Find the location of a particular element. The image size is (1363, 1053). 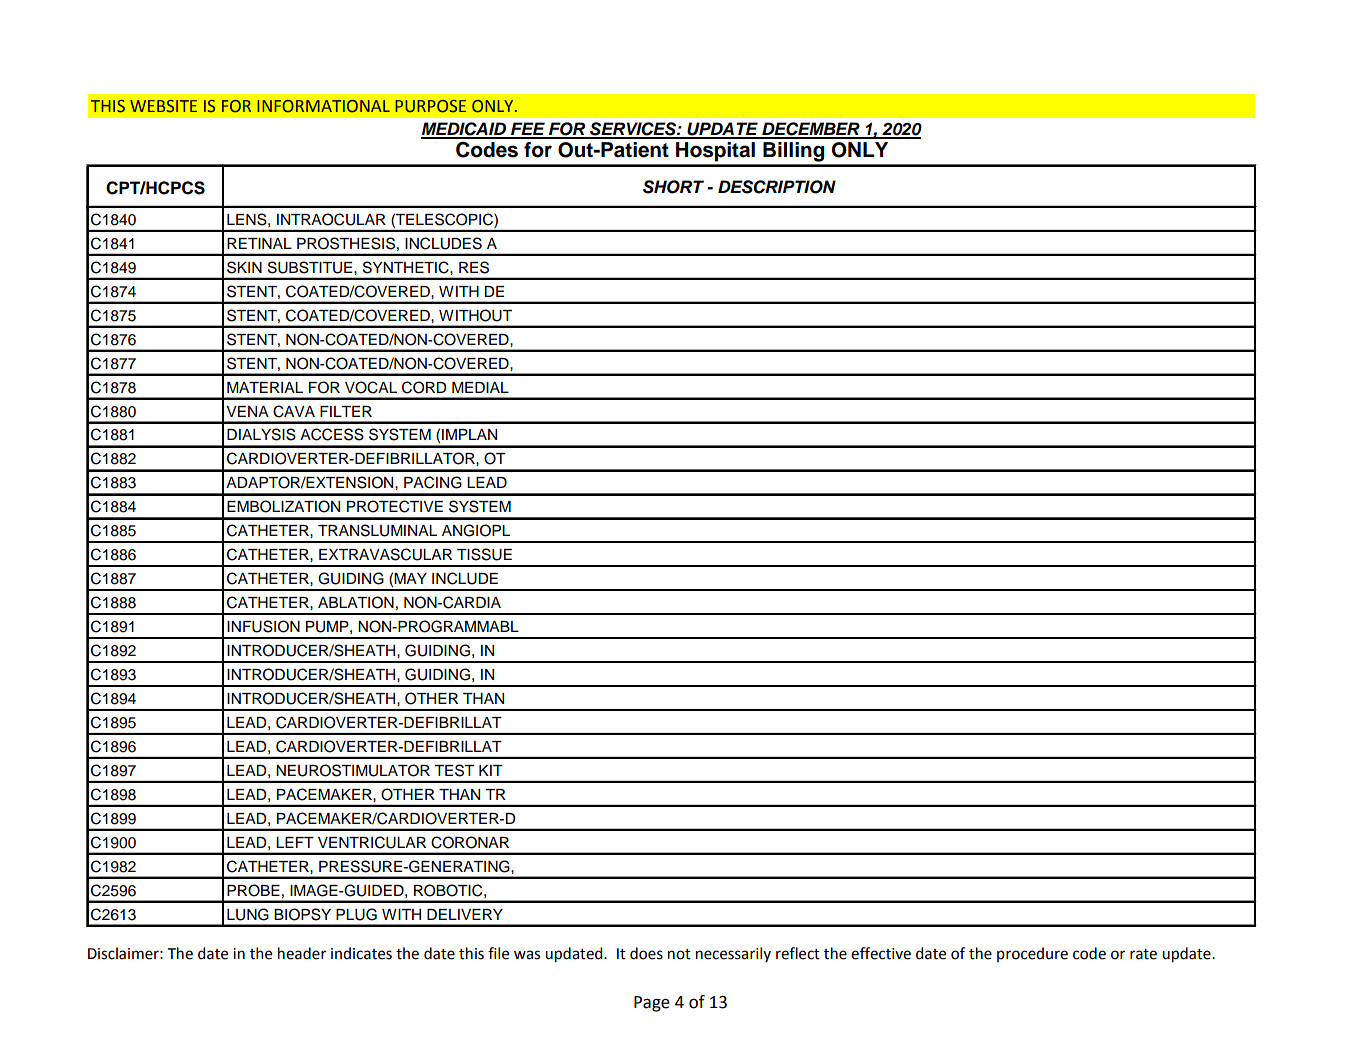

header is located at coordinates (302, 953).
